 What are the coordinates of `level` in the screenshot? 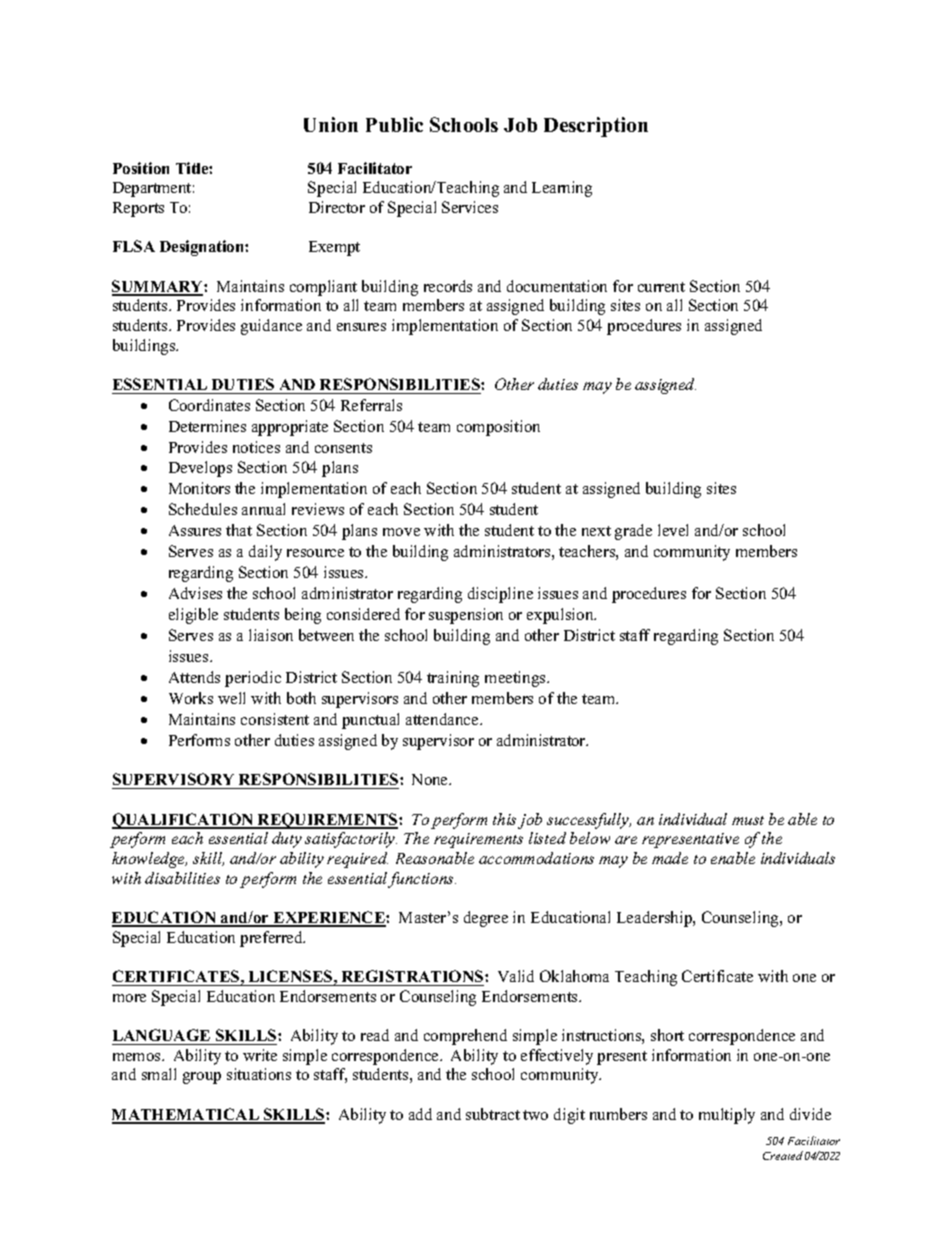 It's located at (673, 530).
